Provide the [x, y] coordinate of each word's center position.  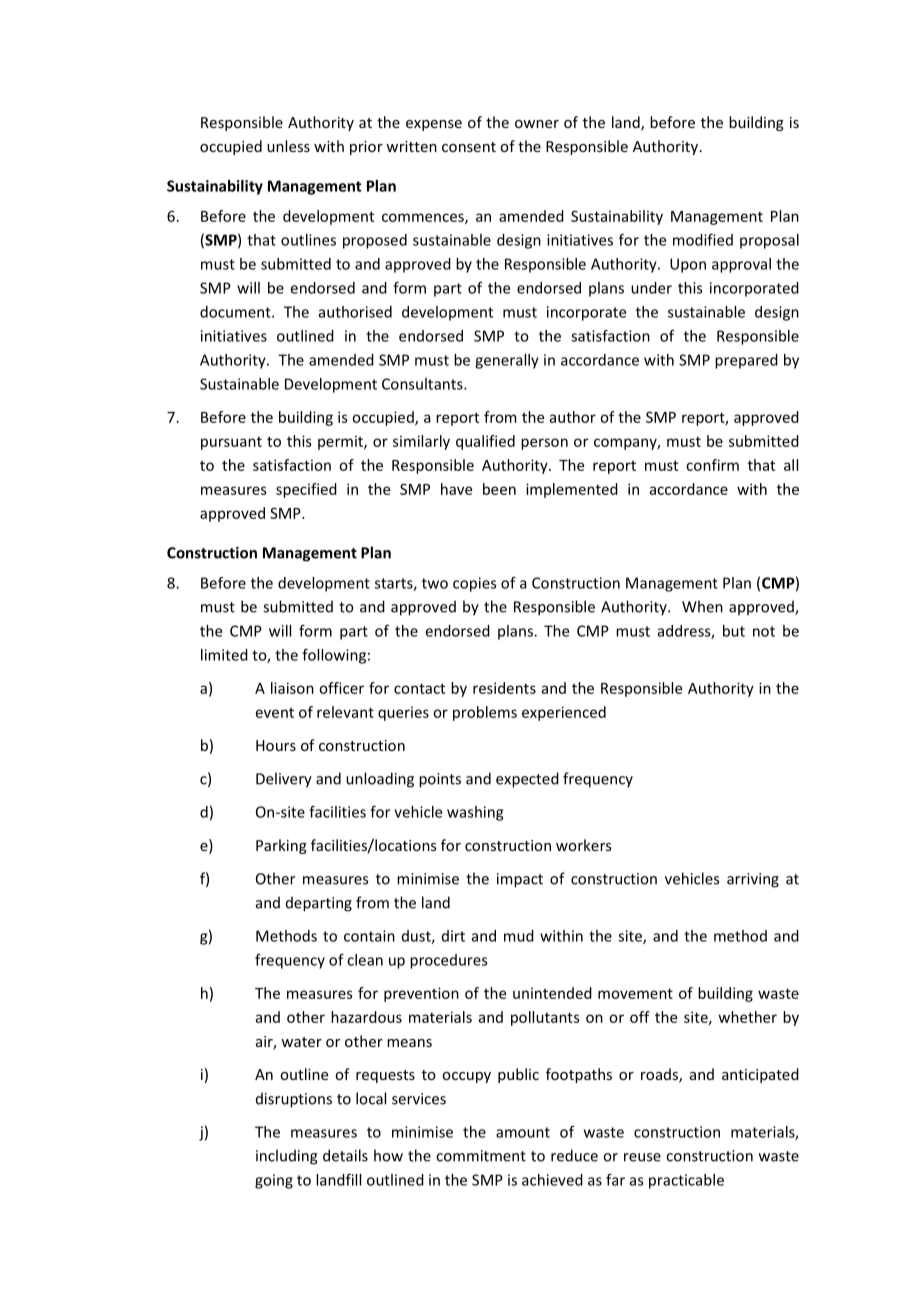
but [734, 631]
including [286, 1157]
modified [703, 240]
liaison [292, 688]
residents [504, 688]
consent [469, 147]
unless [288, 146]
